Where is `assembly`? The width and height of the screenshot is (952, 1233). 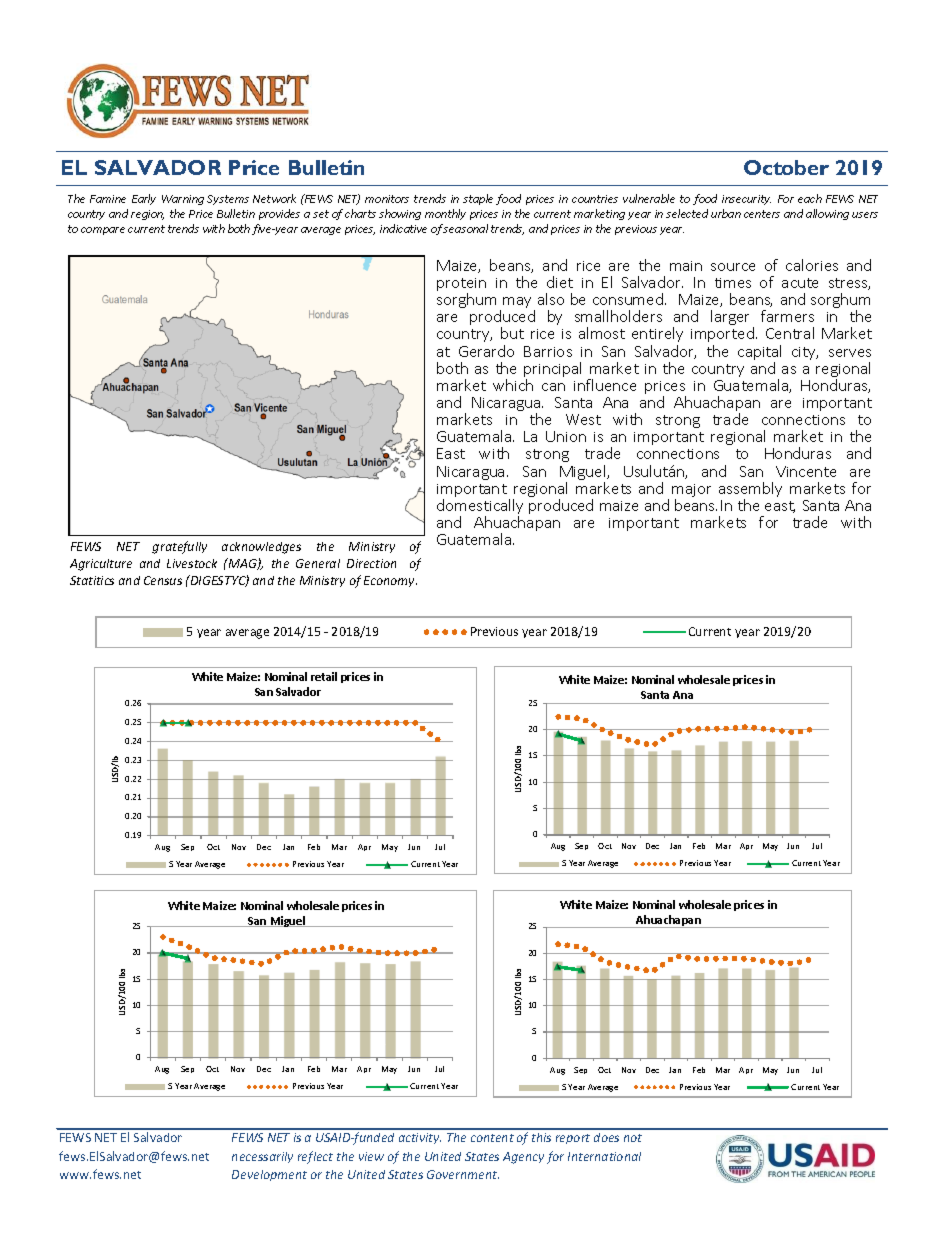
assembly is located at coordinates (750, 491).
